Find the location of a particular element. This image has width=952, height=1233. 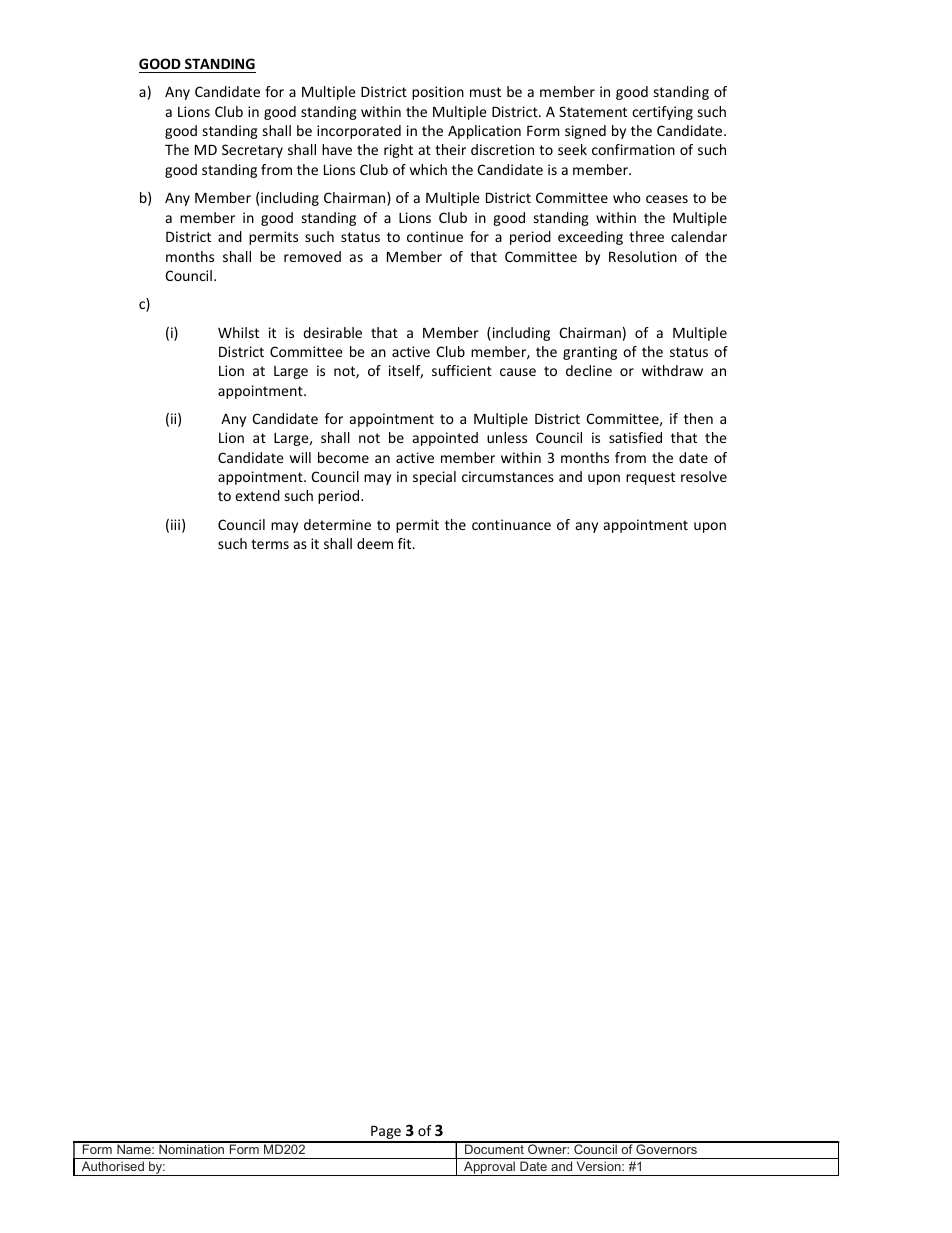

Page is located at coordinates (386, 1134).
